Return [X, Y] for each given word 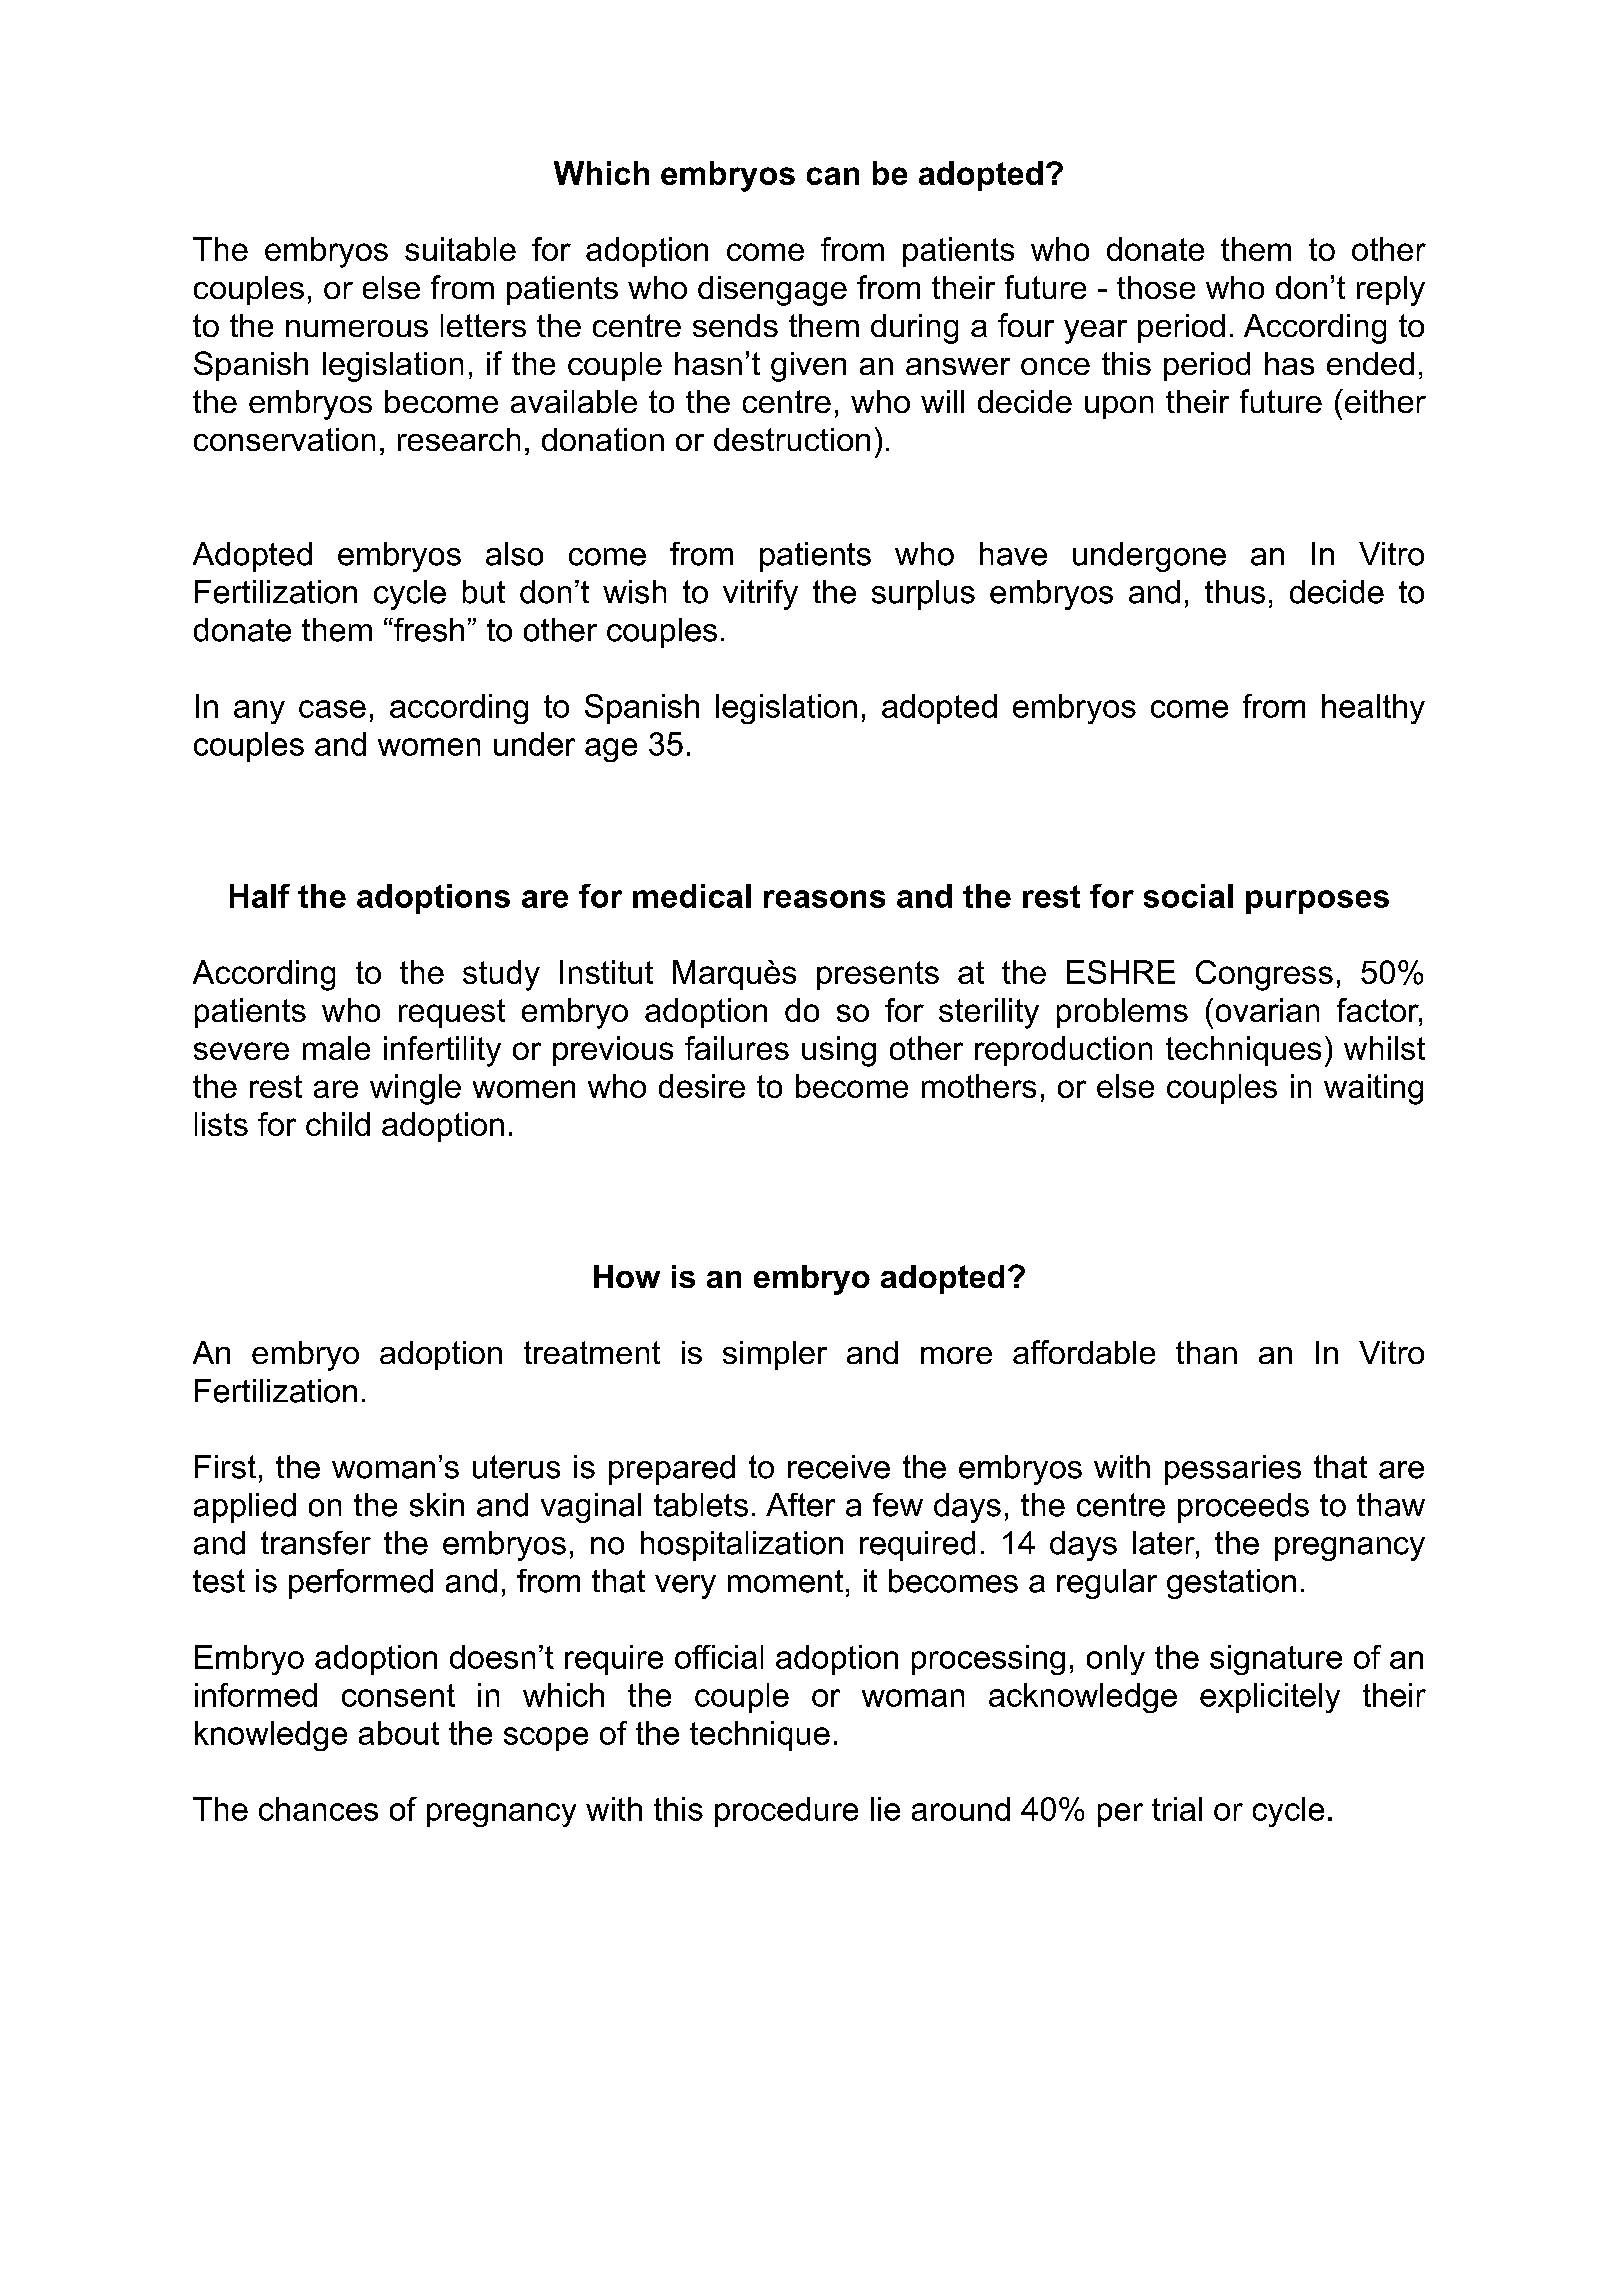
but [484, 592]
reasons [824, 899]
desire [702, 1086]
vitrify [760, 595]
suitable [460, 249]
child [338, 1124]
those [1156, 287]
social [1188, 896]
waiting [1373, 1089]
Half [260, 896]
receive [839, 1467]
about [399, 1733]
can [833, 176]
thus [1235, 592]
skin [437, 1505]
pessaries [1233, 1470]
